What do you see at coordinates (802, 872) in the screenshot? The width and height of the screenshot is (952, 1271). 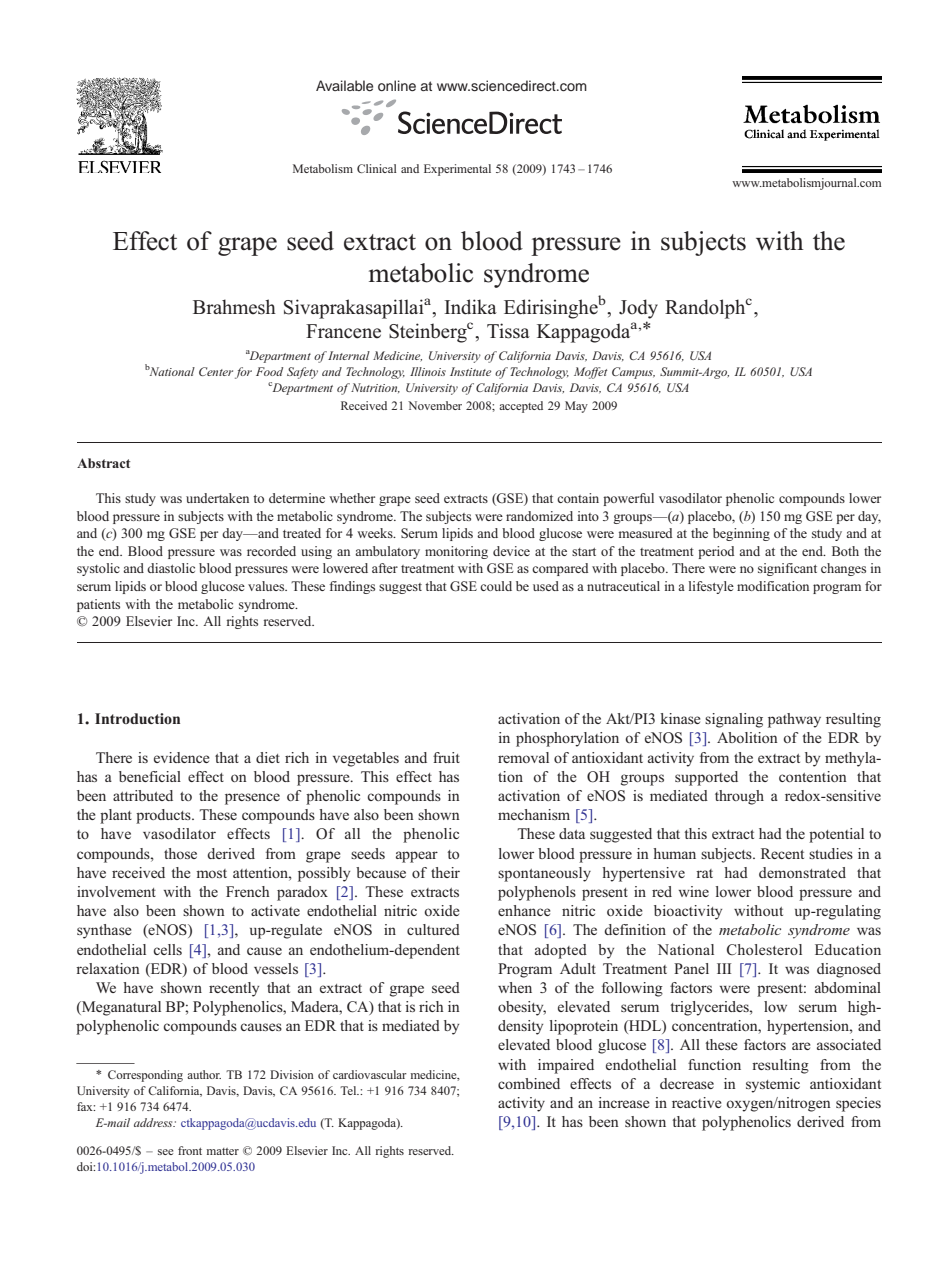 I see `demonstrated` at bounding box center [802, 872].
